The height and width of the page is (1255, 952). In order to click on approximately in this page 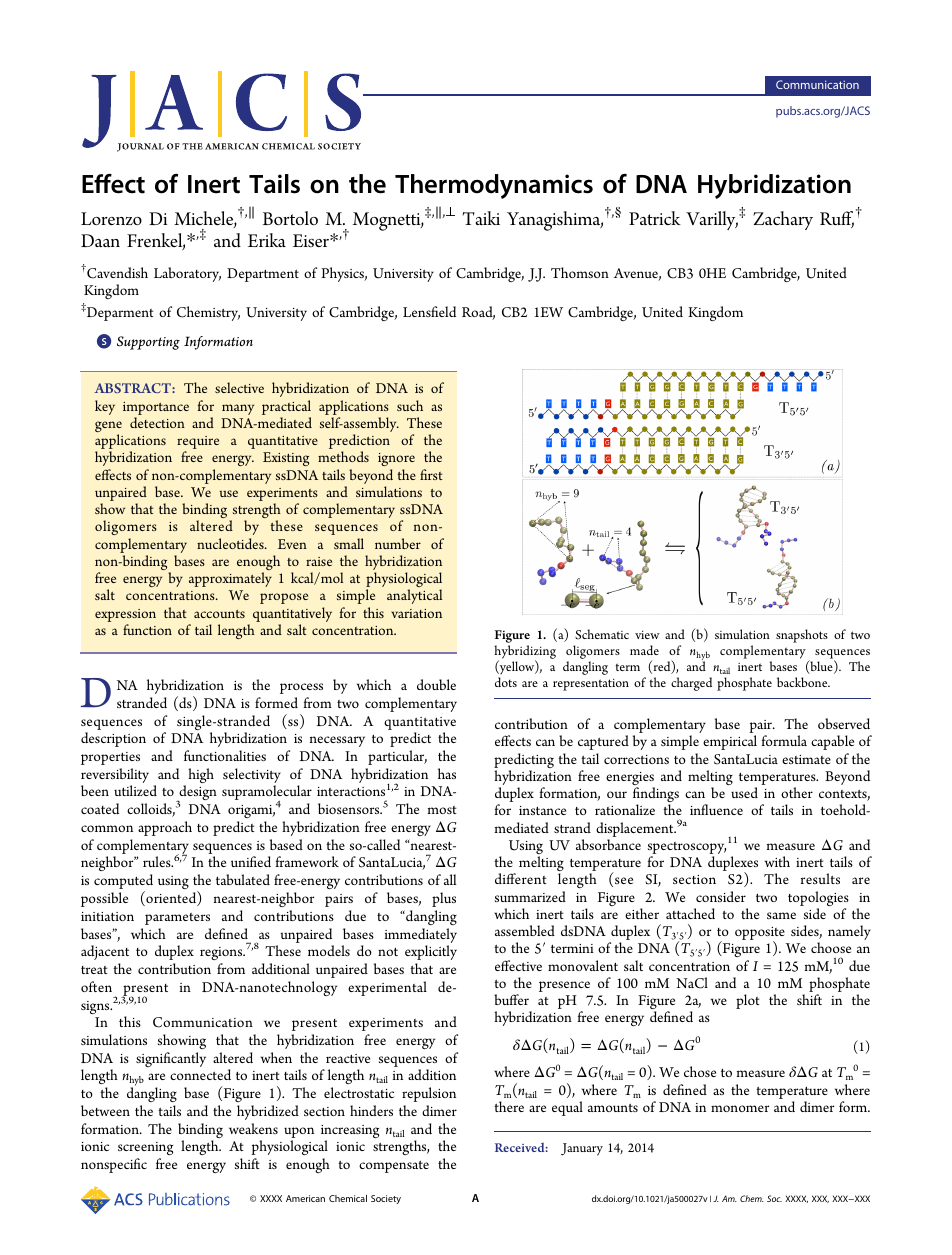, I will do `click(230, 579)`.
